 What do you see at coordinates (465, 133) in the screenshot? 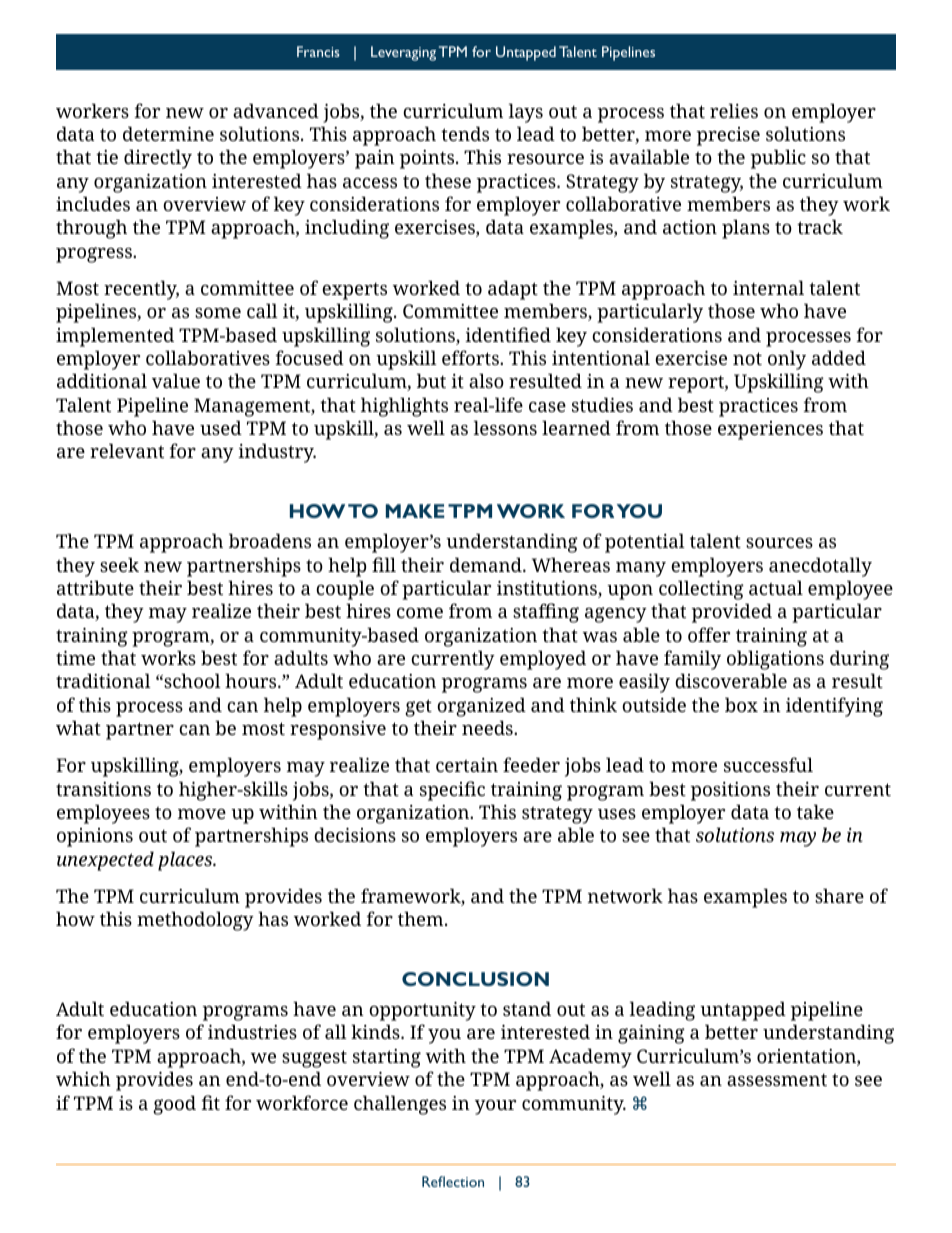
I see `tends` at bounding box center [465, 133].
